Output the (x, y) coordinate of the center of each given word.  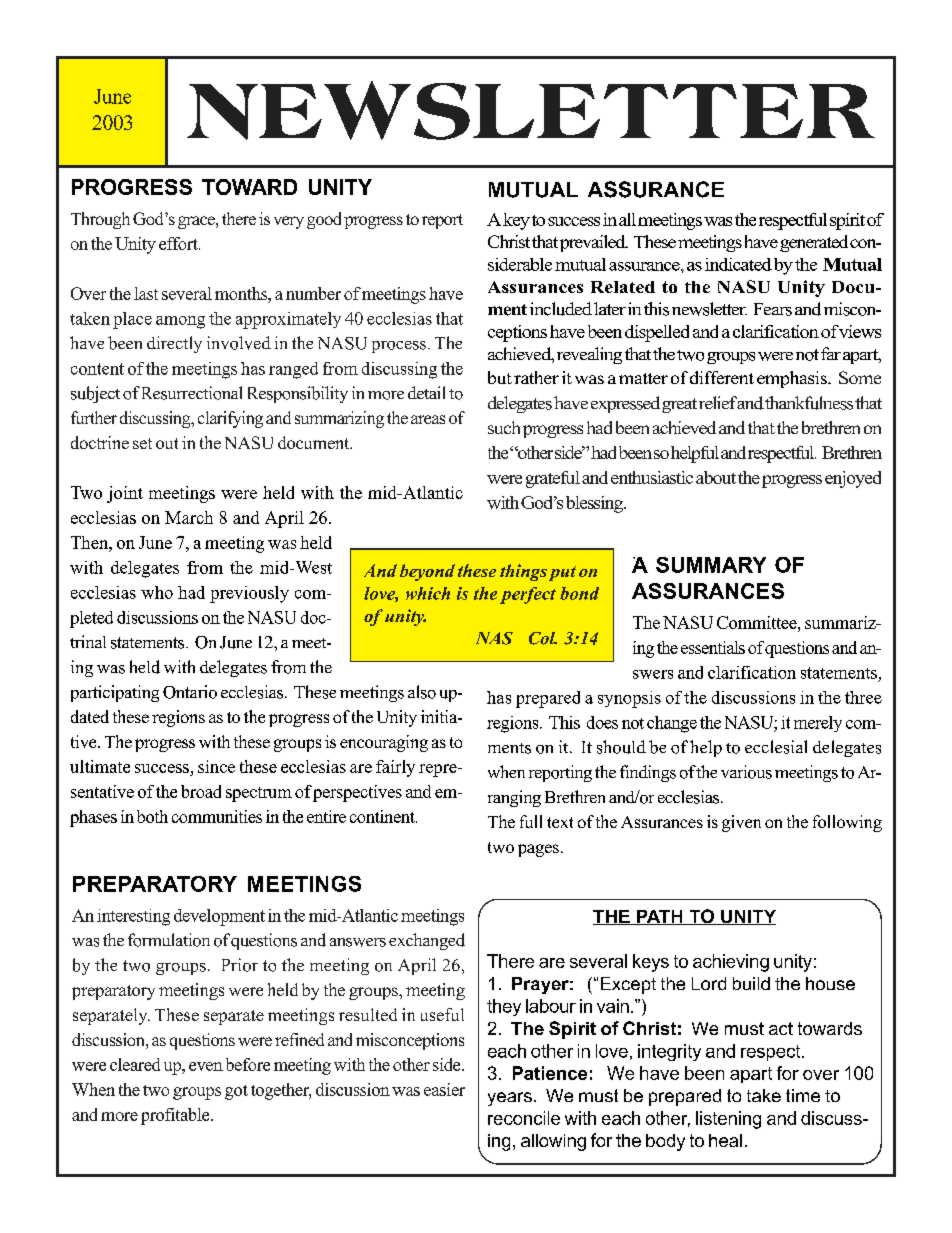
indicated (738, 264)
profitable (176, 1116)
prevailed (594, 243)
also (422, 692)
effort (179, 243)
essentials (713, 647)
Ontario (190, 692)
